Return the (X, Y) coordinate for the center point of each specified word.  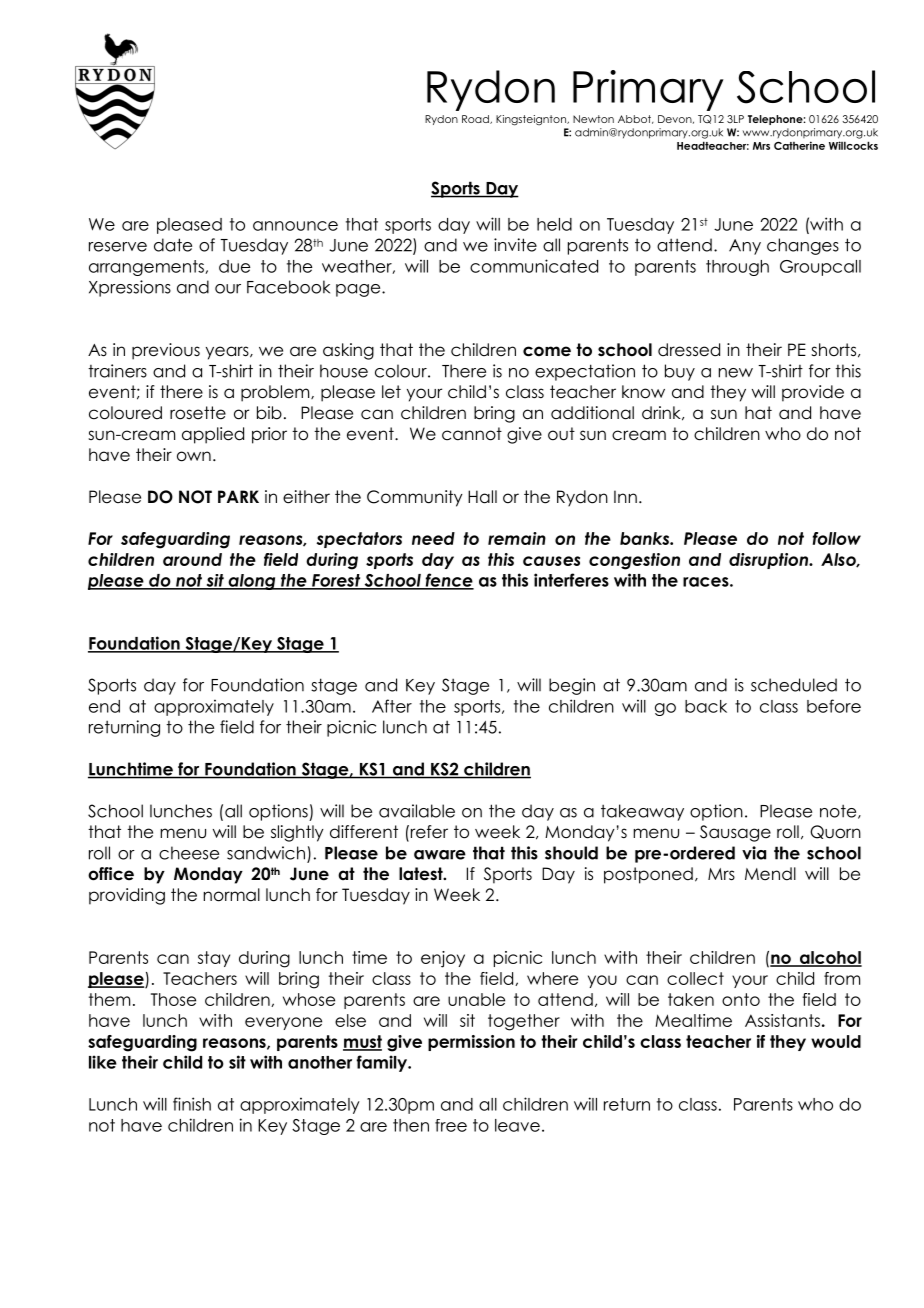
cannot (472, 434)
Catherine (799, 145)
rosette (198, 413)
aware (440, 855)
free (451, 1125)
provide (813, 393)
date (173, 245)
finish (192, 1104)
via (754, 853)
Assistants (782, 1020)
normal (232, 895)
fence (448, 581)
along (252, 582)
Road (476, 119)
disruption (769, 561)
